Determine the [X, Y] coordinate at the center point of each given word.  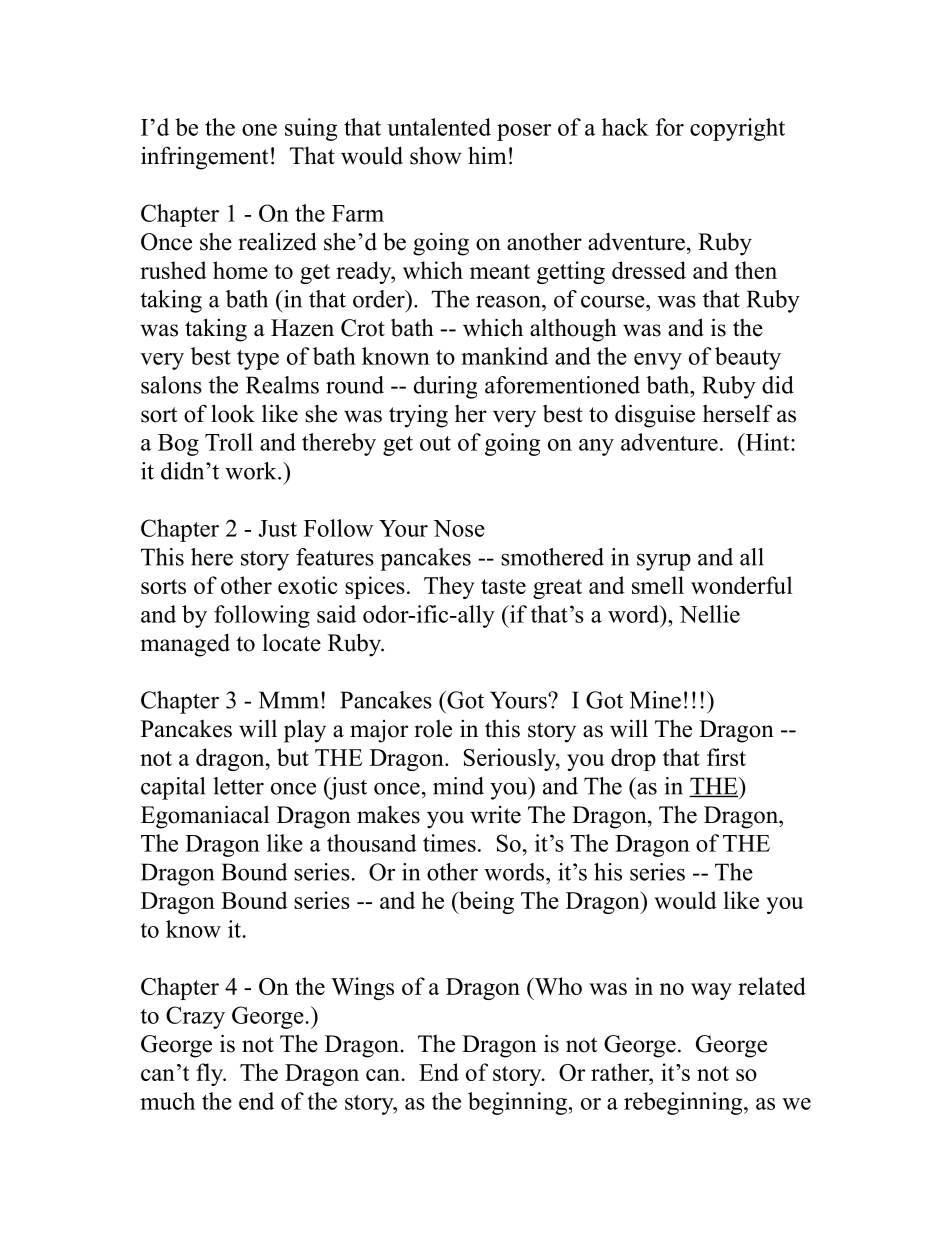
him [487, 155]
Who [557, 986]
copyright [737, 129]
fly [210, 1074]
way [711, 991]
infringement [204, 158]
